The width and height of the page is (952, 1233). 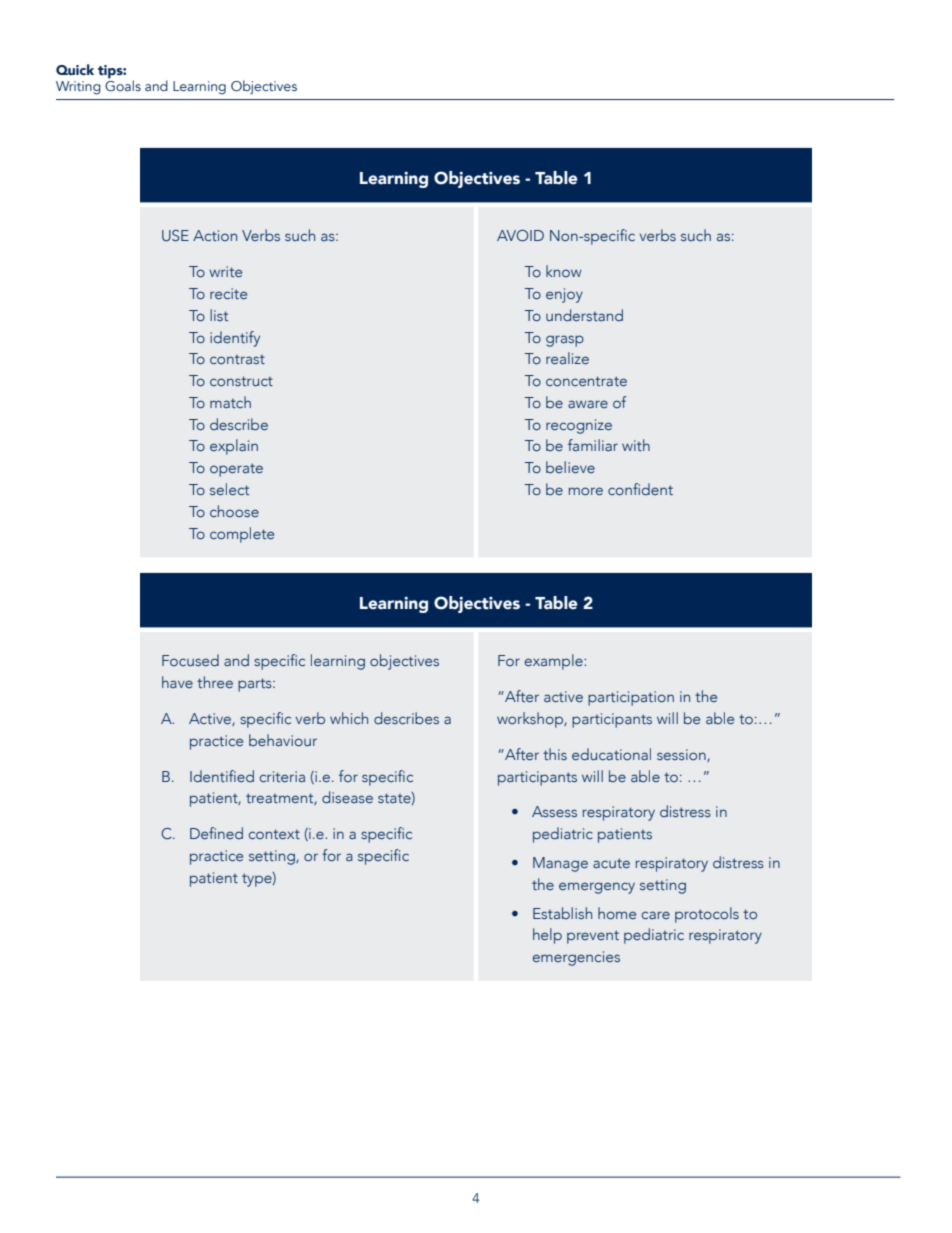 I want to click on help, so click(x=547, y=936).
